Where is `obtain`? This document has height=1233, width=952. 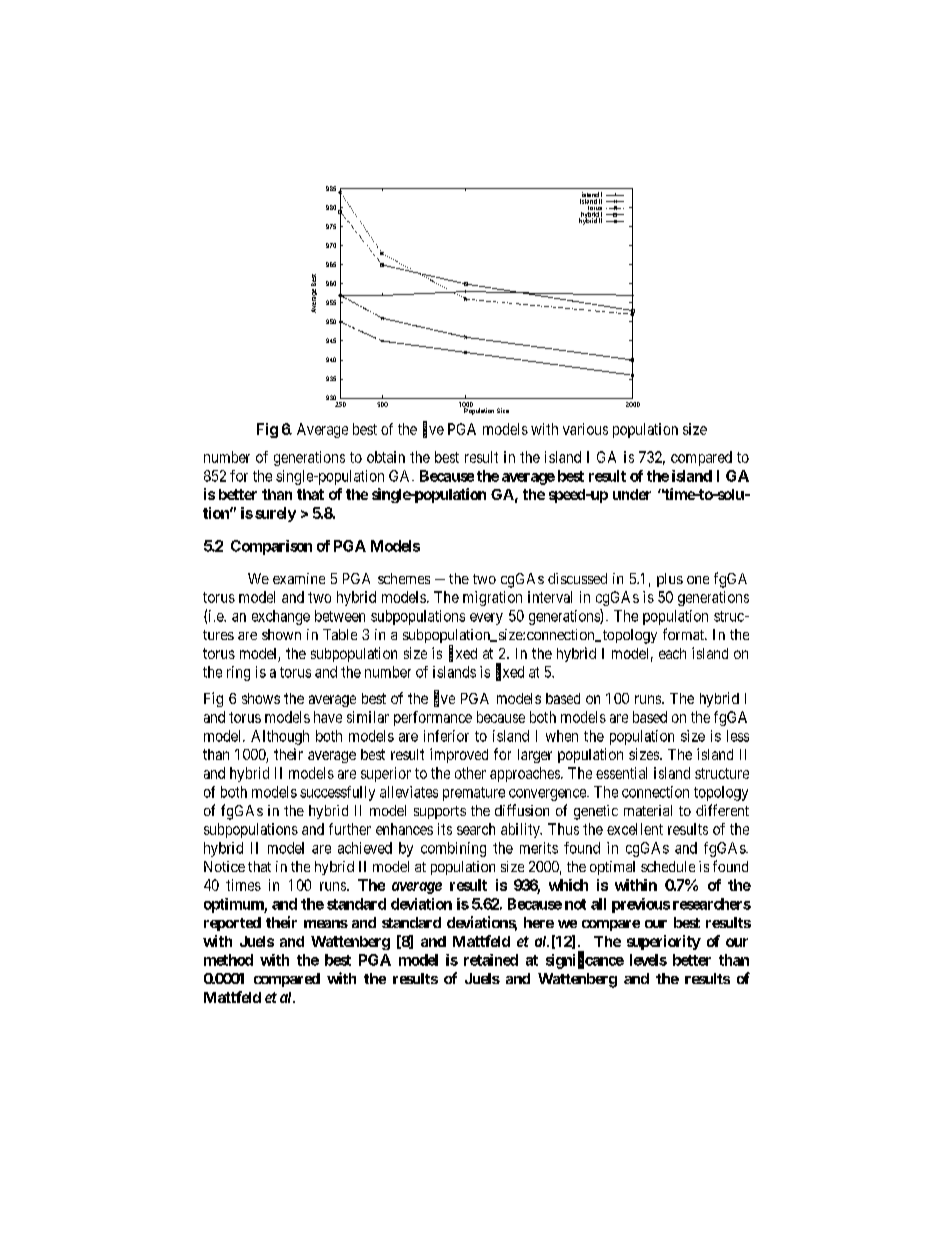
obtain is located at coordinates (386, 457).
